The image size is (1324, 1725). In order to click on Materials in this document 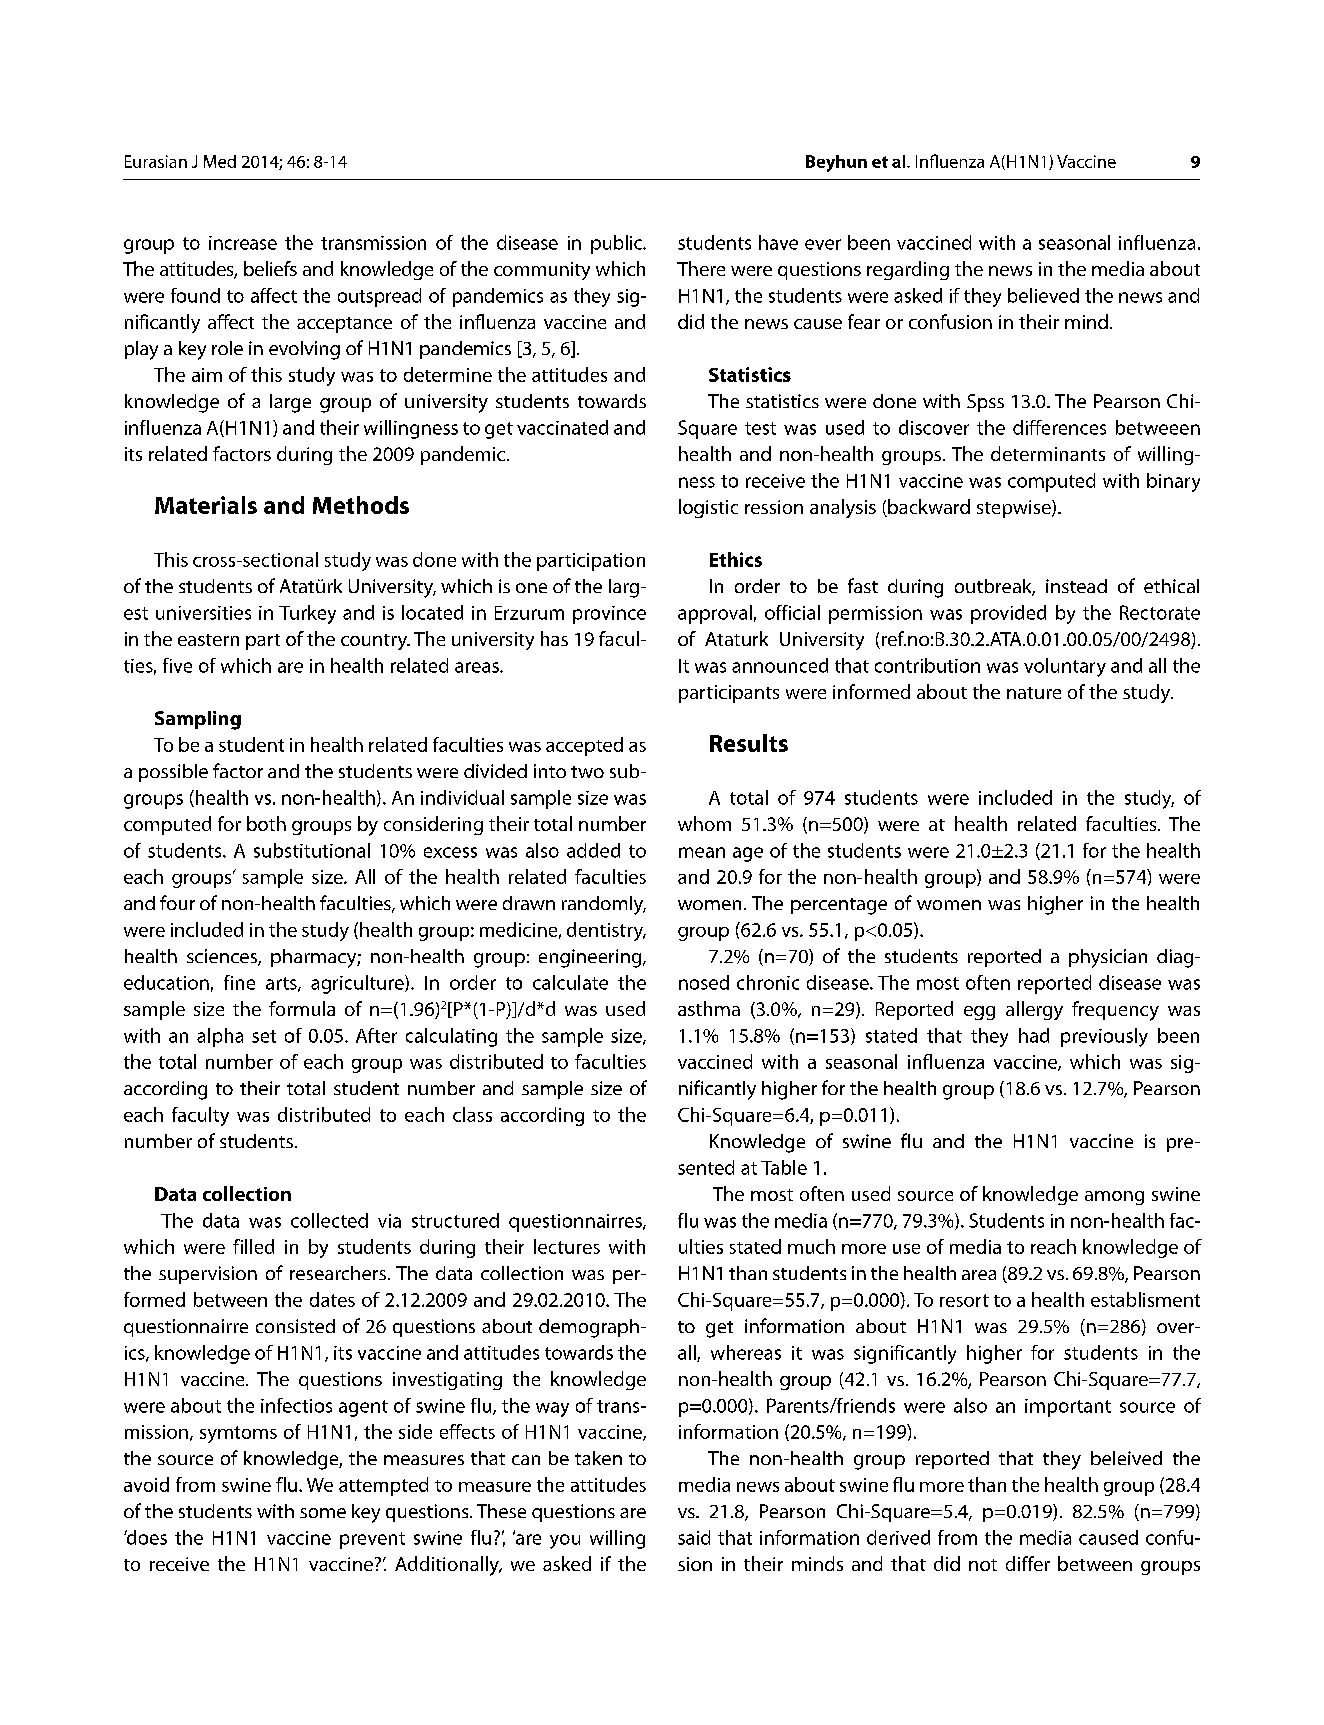, I will do `click(206, 505)`.
